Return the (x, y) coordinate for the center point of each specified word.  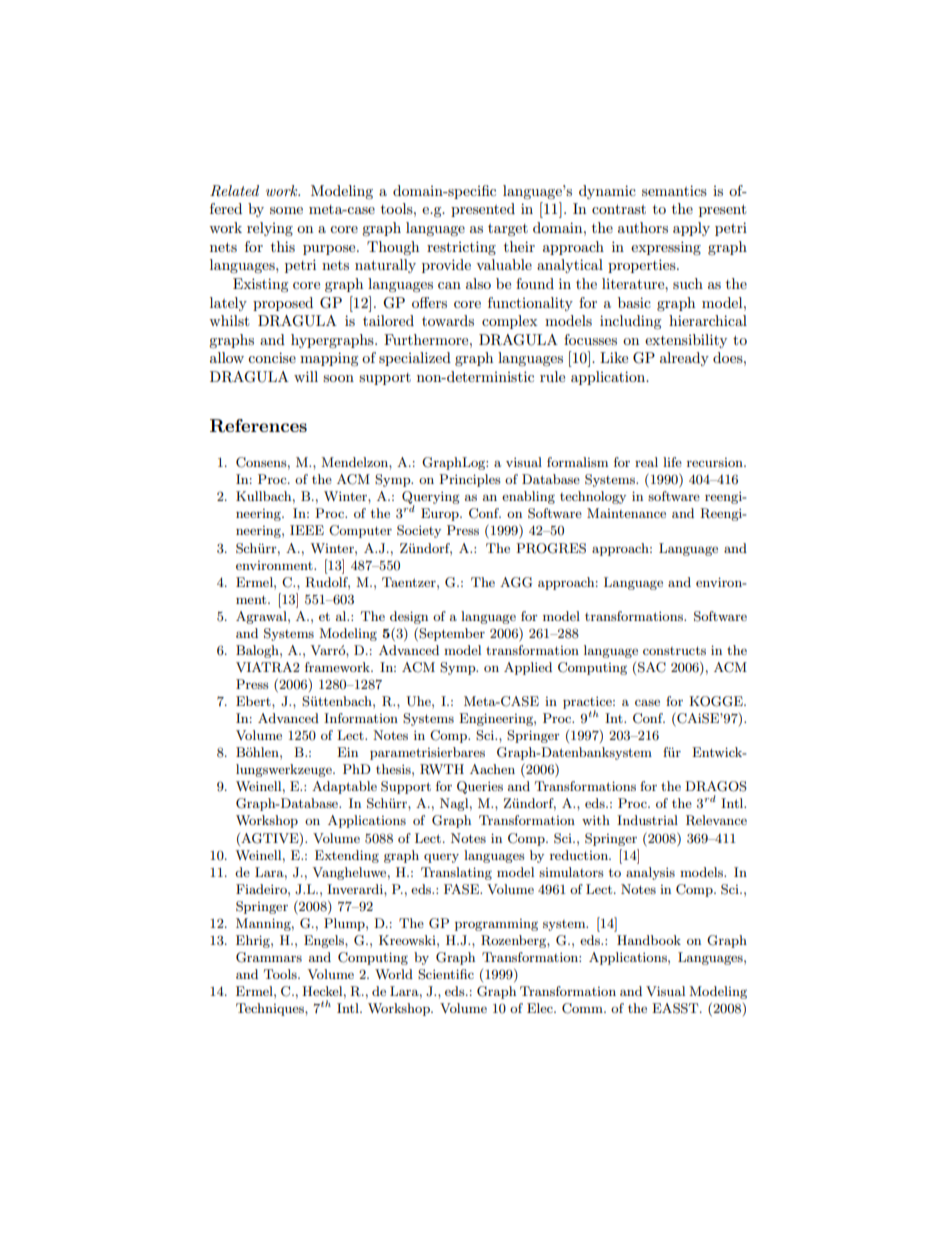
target (508, 230)
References (258, 426)
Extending (347, 856)
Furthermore (427, 339)
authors (643, 227)
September (451, 634)
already (684, 359)
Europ (441, 514)
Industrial (647, 820)
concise (272, 357)
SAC (652, 667)
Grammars (269, 957)
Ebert (254, 701)
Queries (480, 787)
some (286, 210)
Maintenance (626, 513)
